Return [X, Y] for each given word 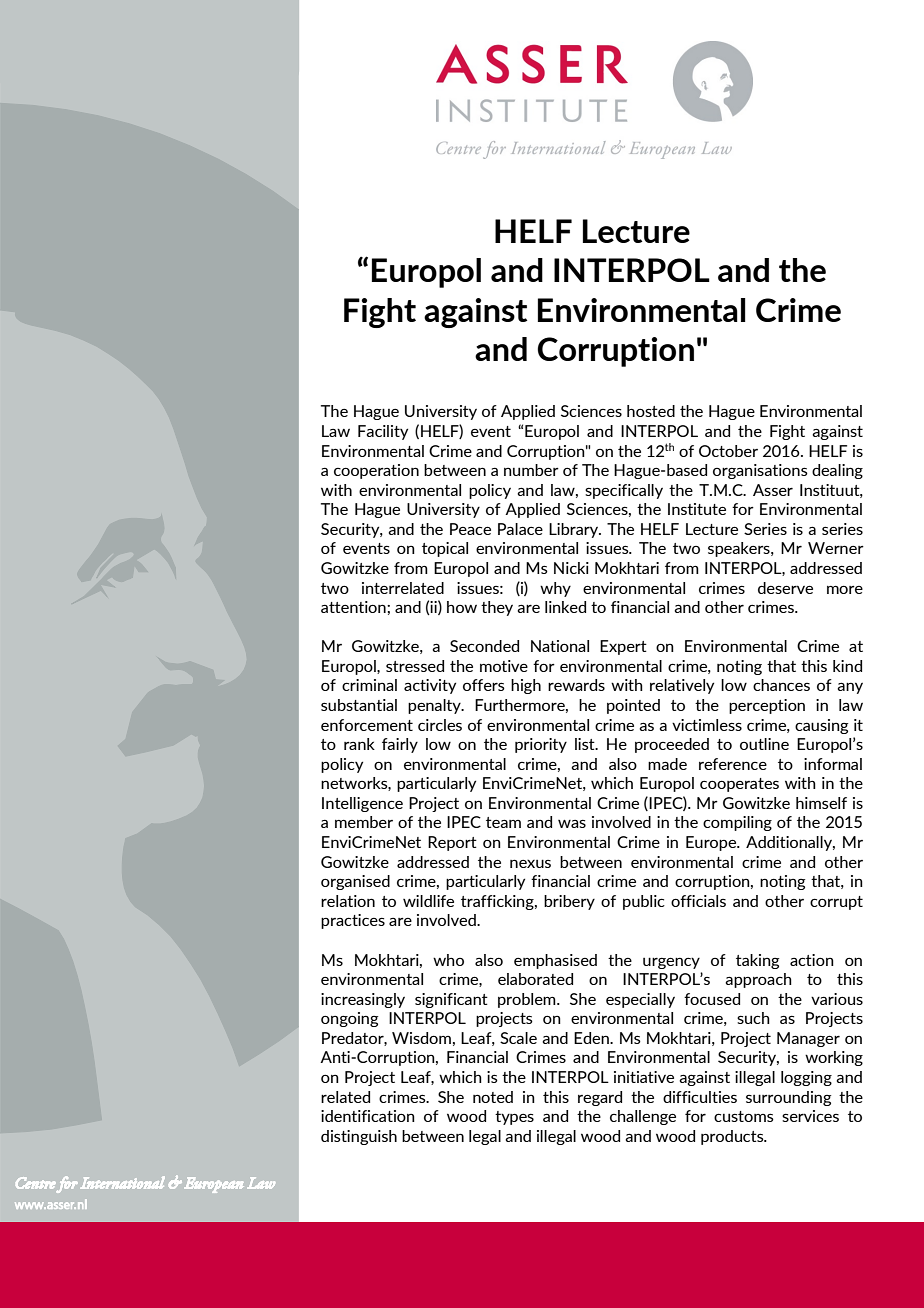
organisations [760, 471]
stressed [415, 666]
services [810, 1116]
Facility [383, 432]
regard [600, 1098]
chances [781, 685]
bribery [569, 902]
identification [368, 1116]
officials [698, 901]
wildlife [428, 901]
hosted [651, 411]
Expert [623, 647]
